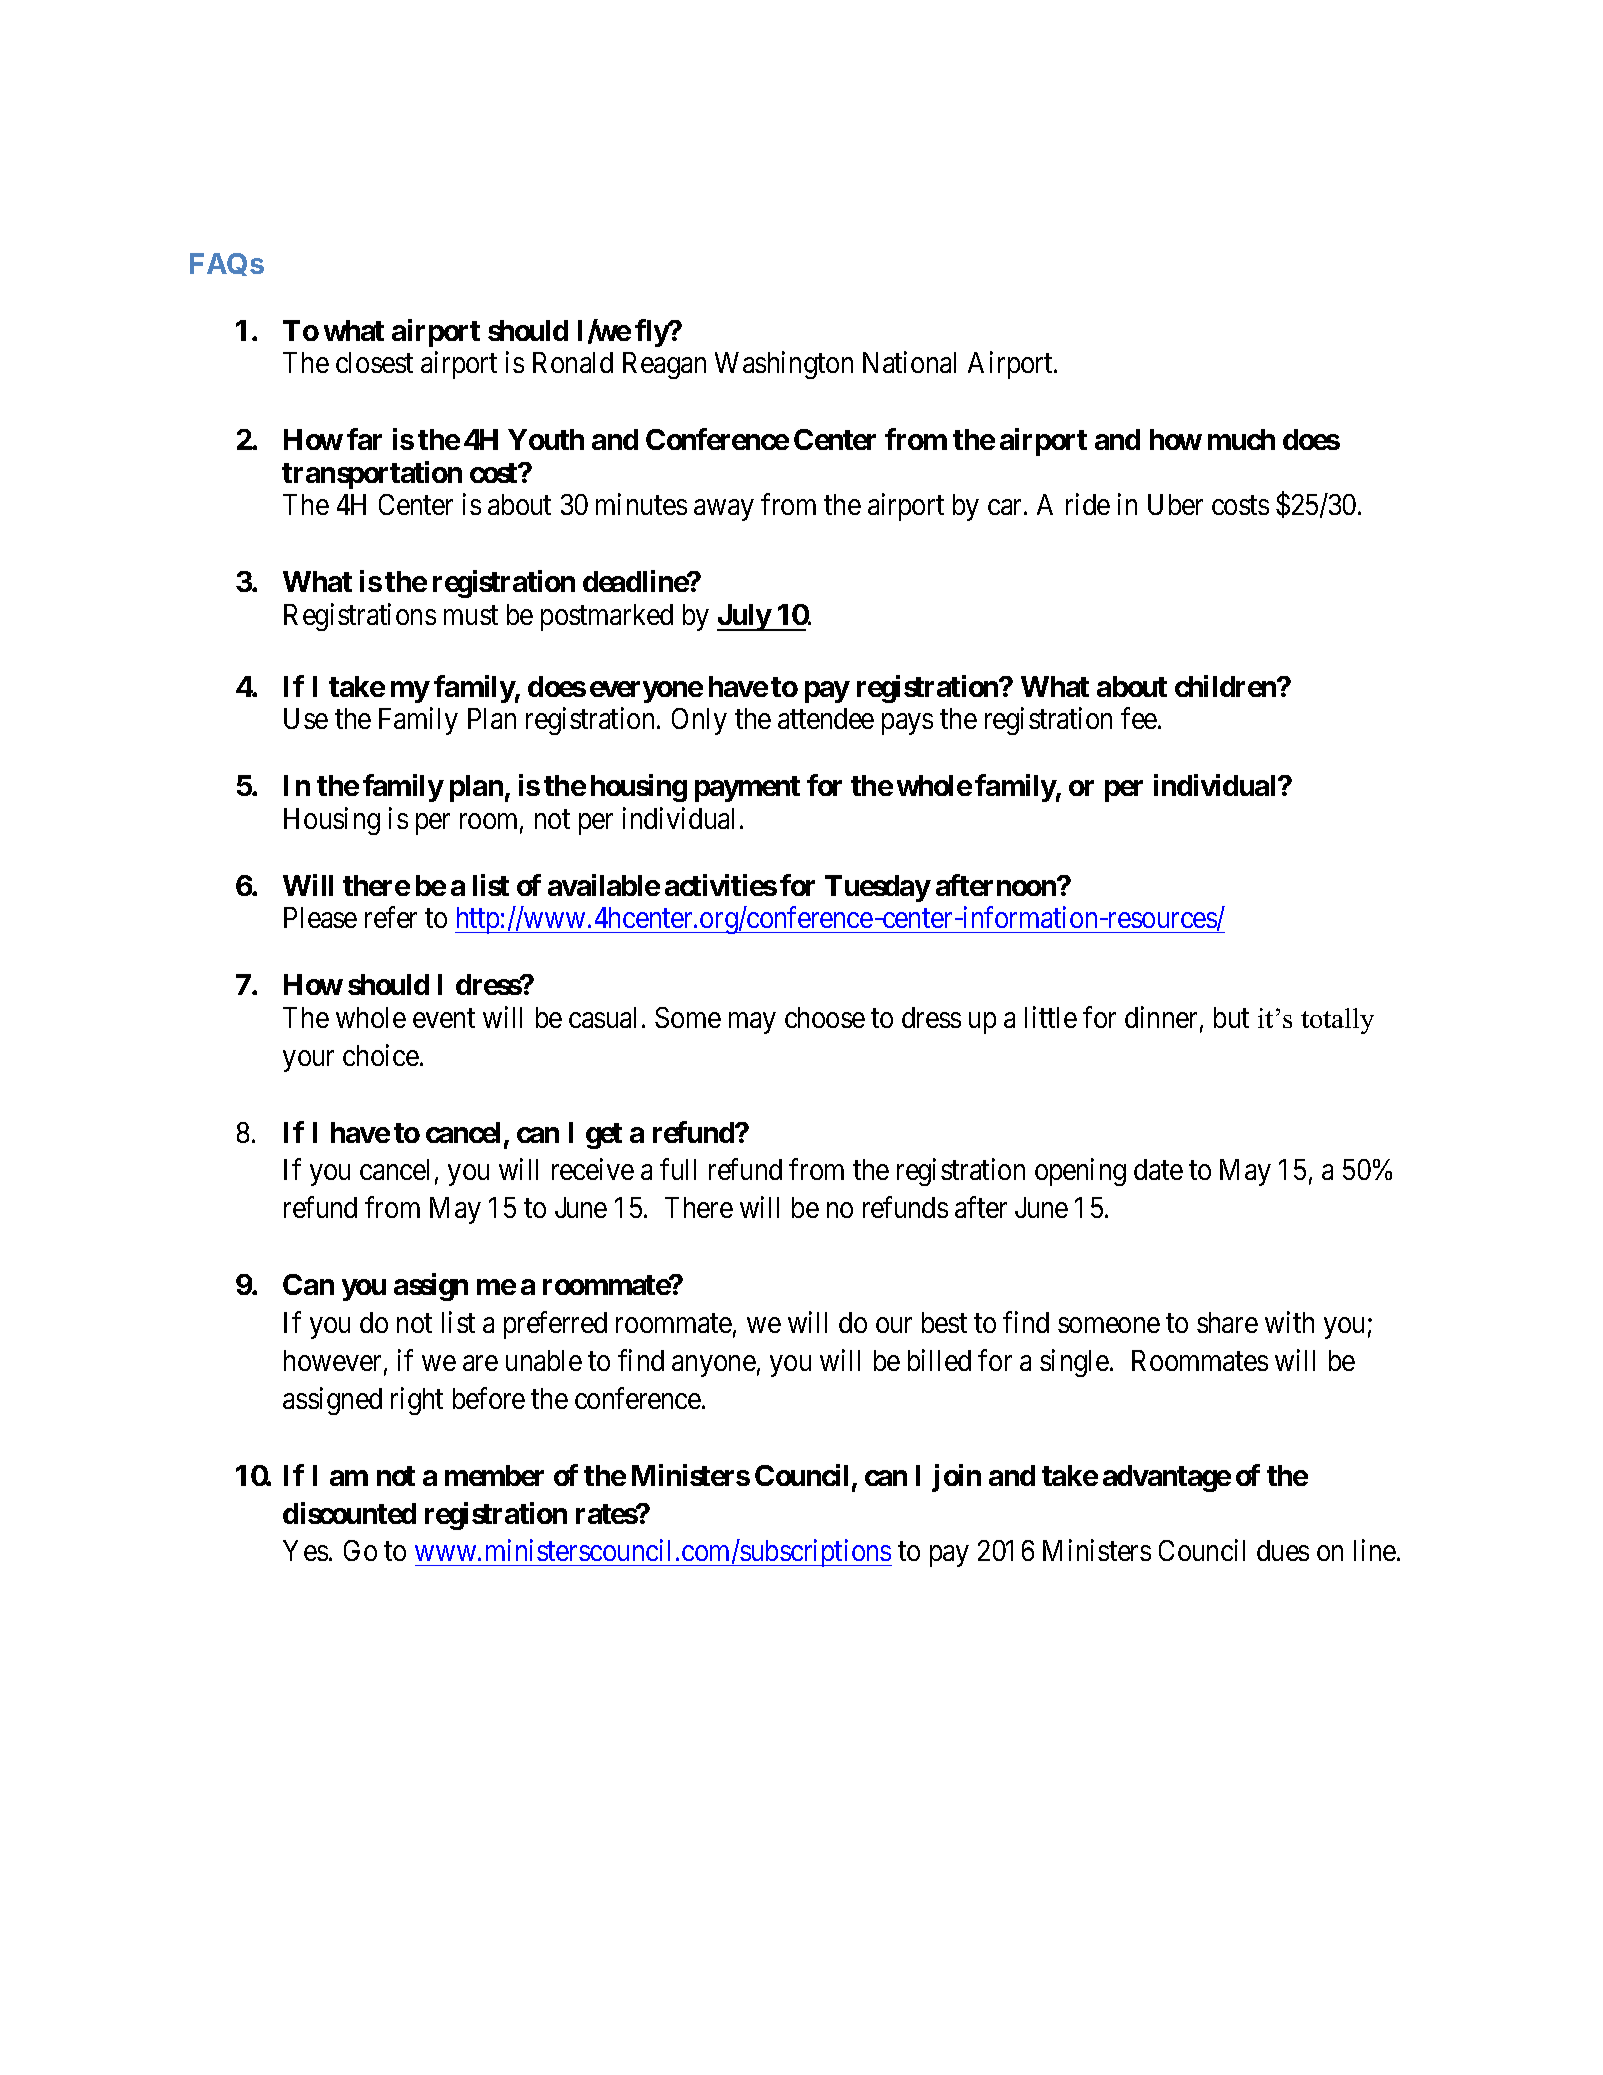  What do you see at coordinates (784, 365) in the screenshot?
I see `Washington` at bounding box center [784, 365].
